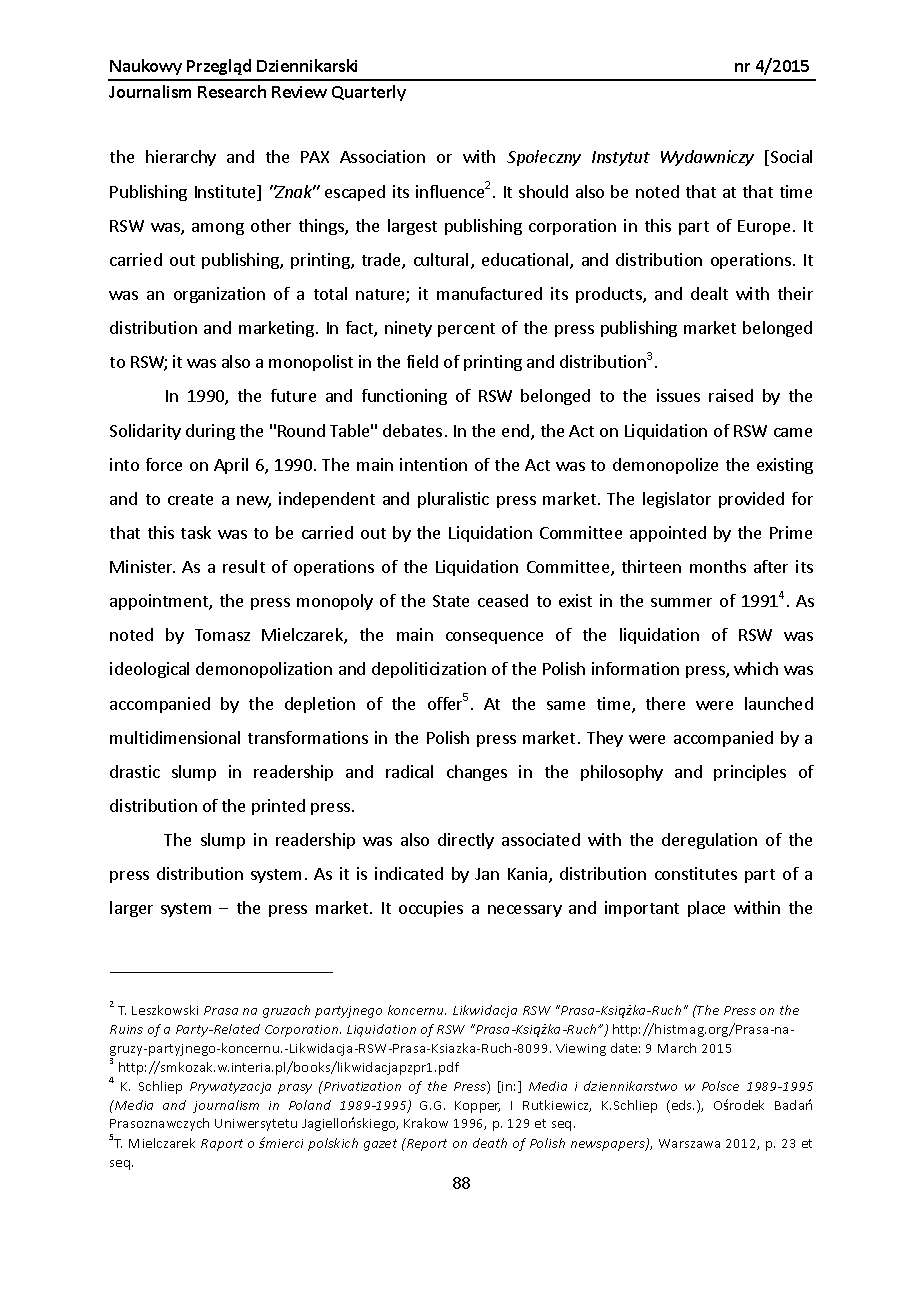 This image has width=924, height=1308. I want to click on Research, so click(232, 91).
